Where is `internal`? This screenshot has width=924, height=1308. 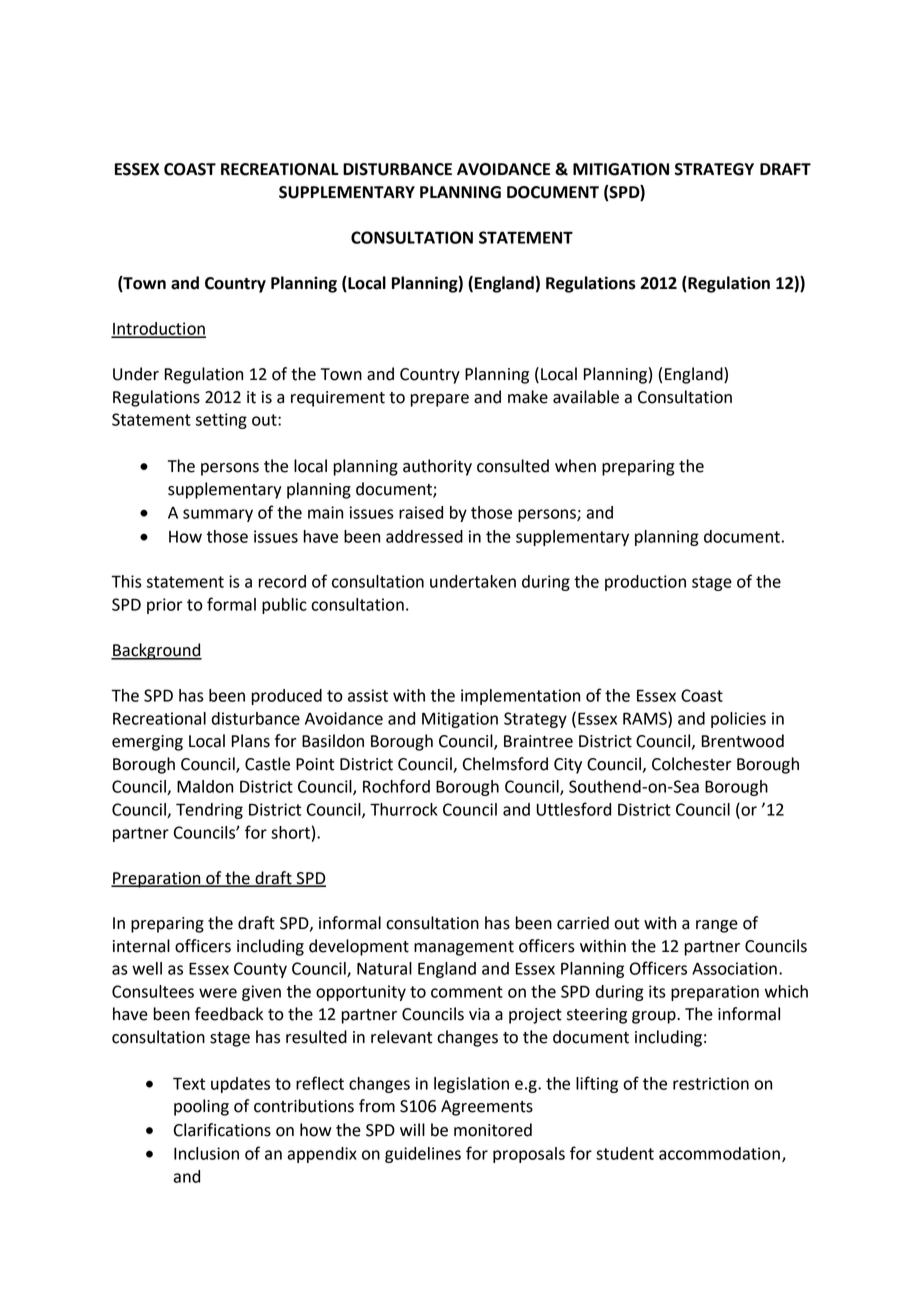
internal is located at coordinates (141, 946).
